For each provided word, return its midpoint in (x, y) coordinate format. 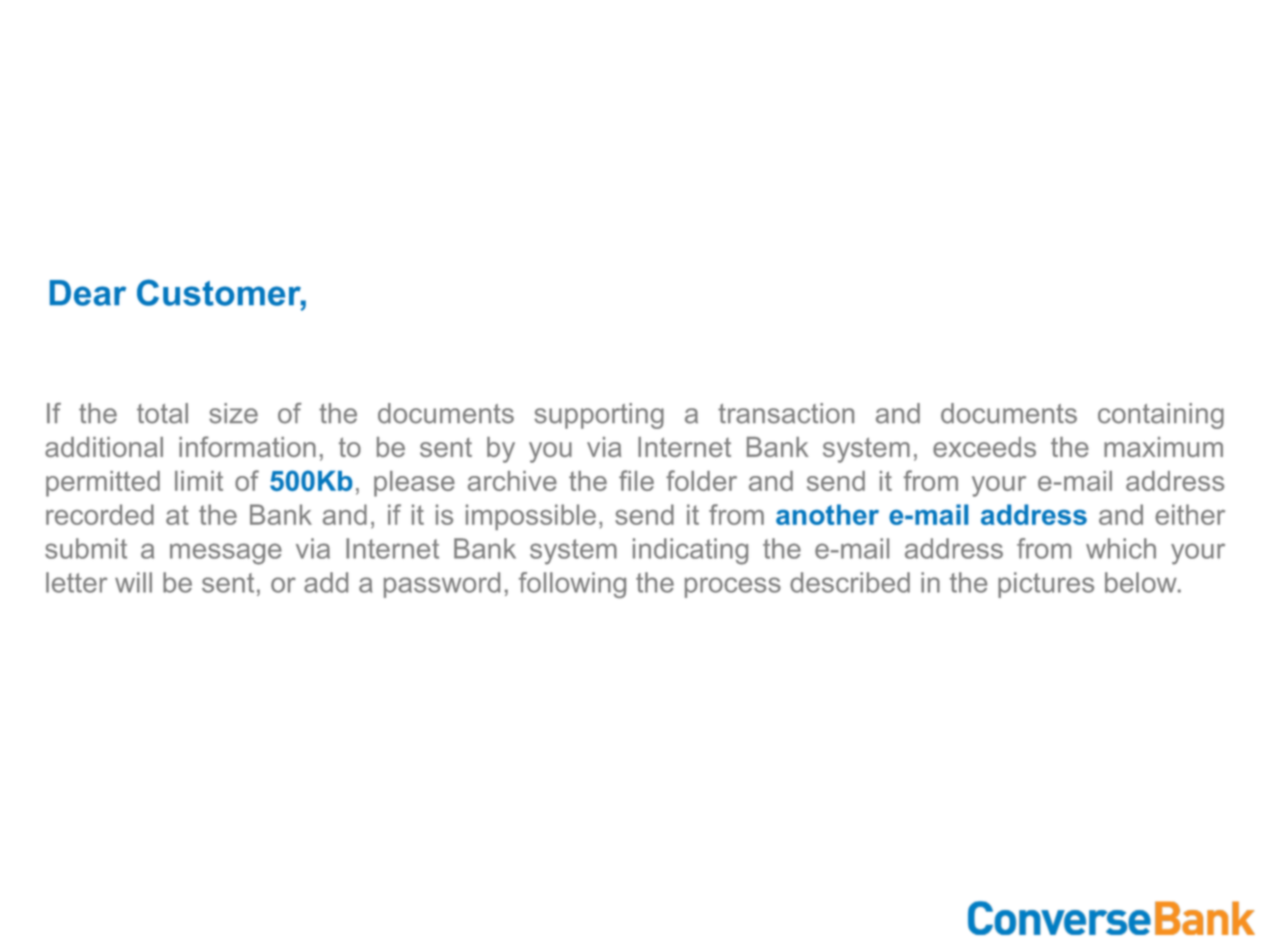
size (233, 413)
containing (1161, 416)
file (636, 480)
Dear (88, 293)
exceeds (984, 447)
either (1190, 514)
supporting (599, 416)
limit (199, 481)
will (133, 582)
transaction (786, 413)
